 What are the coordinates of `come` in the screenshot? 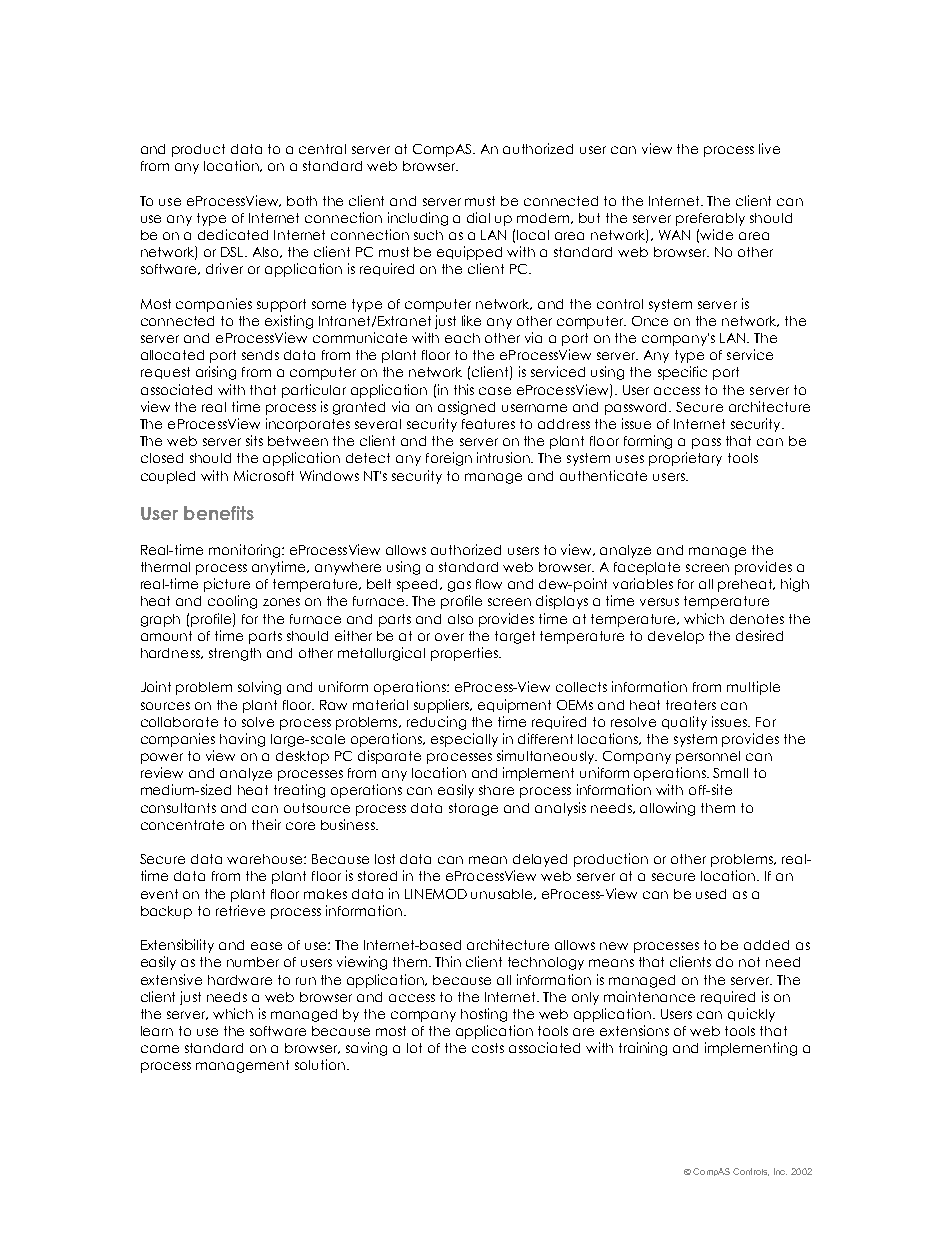 It's located at (160, 1049).
